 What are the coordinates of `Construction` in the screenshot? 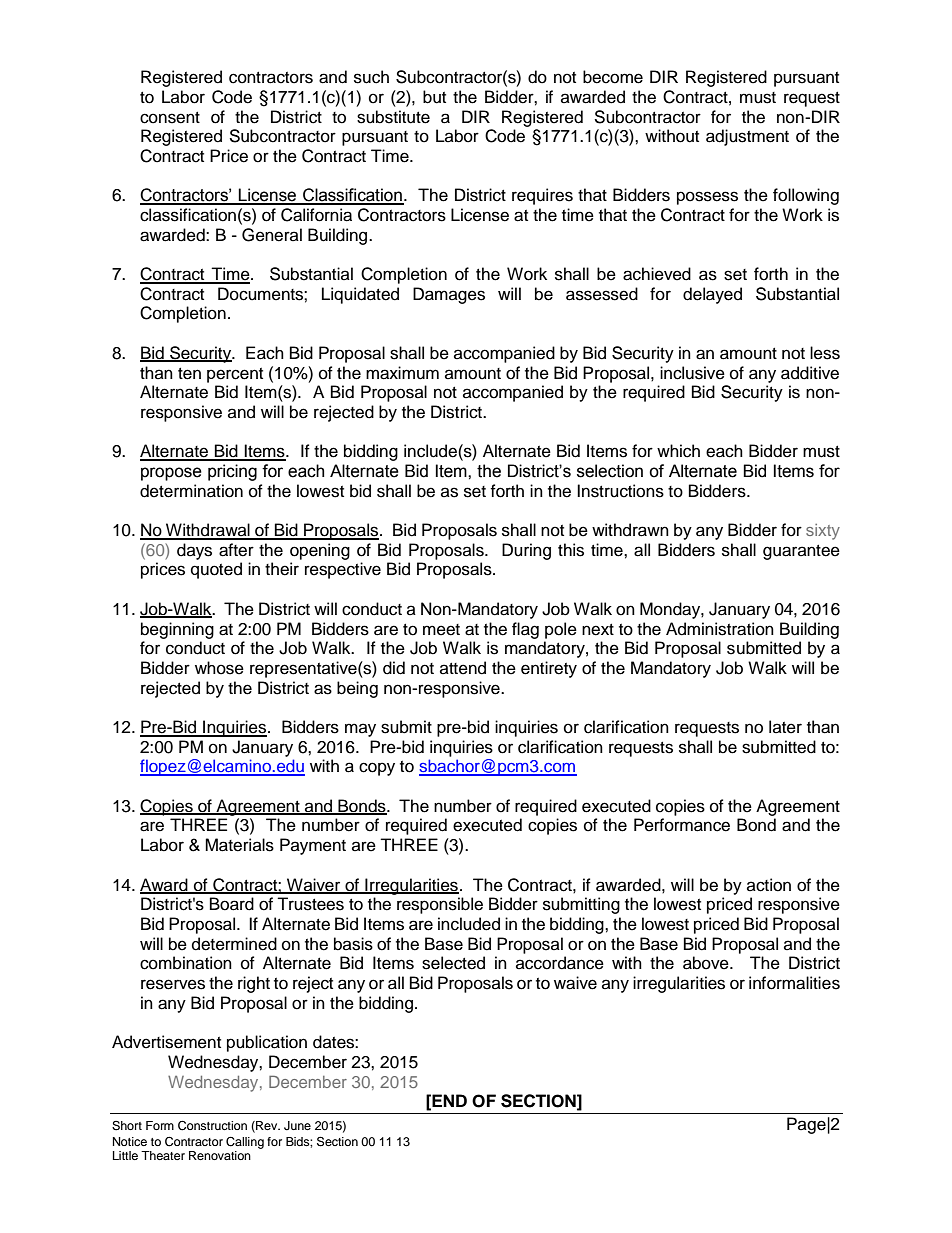 It's located at (212, 1126).
